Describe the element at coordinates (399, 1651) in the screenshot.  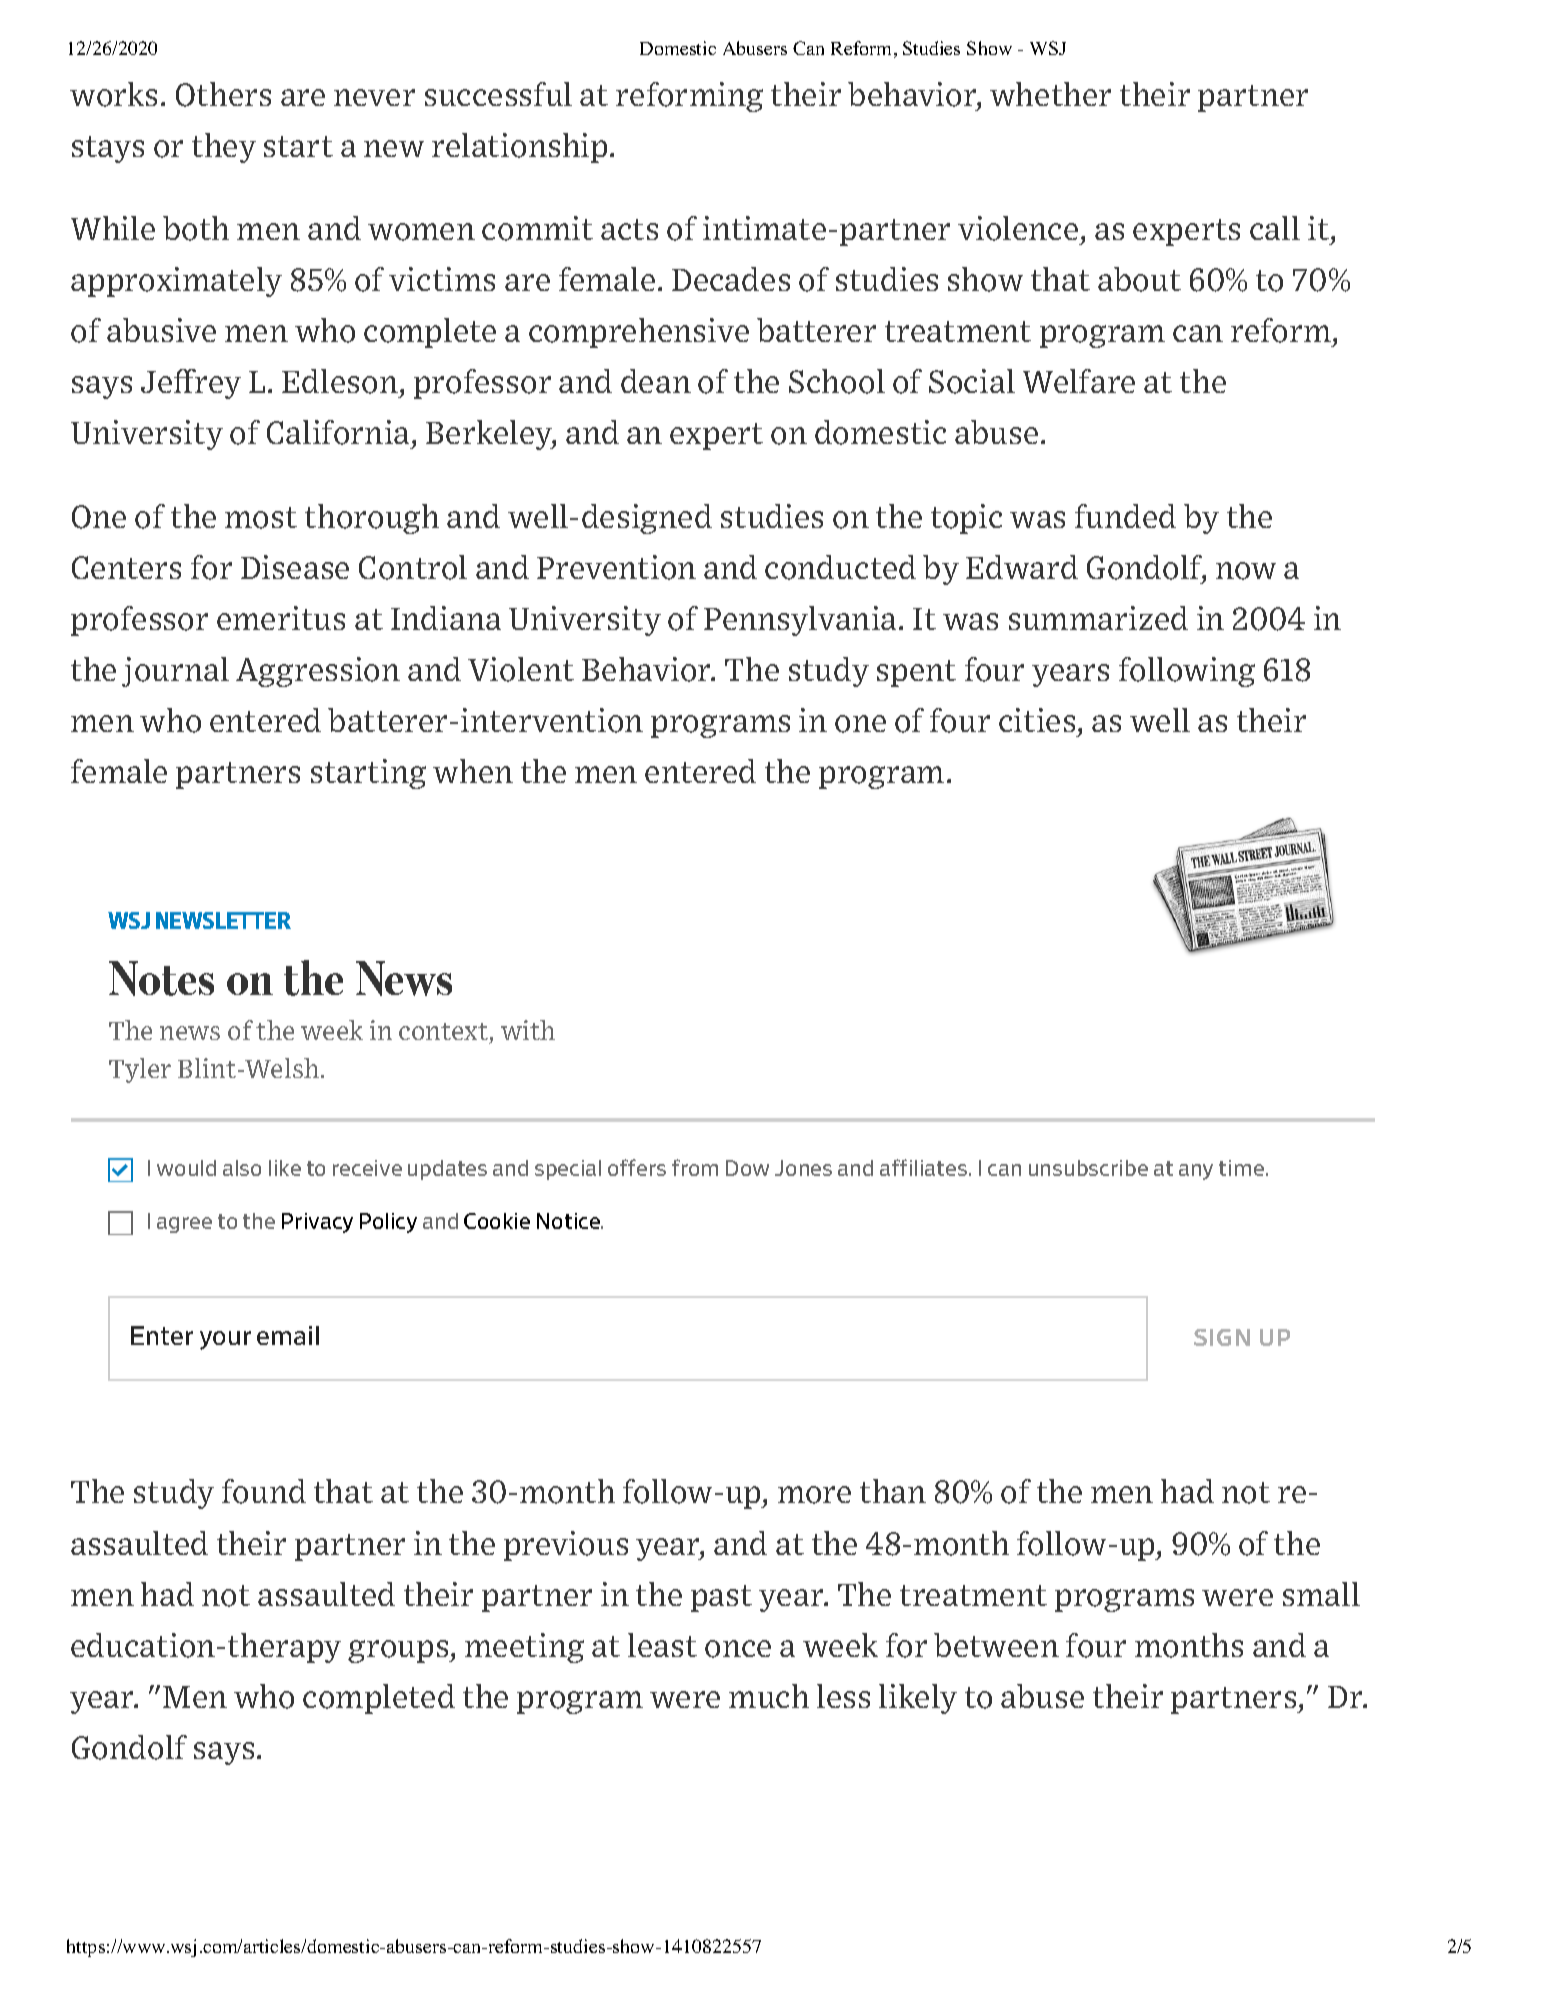
I see `groups` at that location.
